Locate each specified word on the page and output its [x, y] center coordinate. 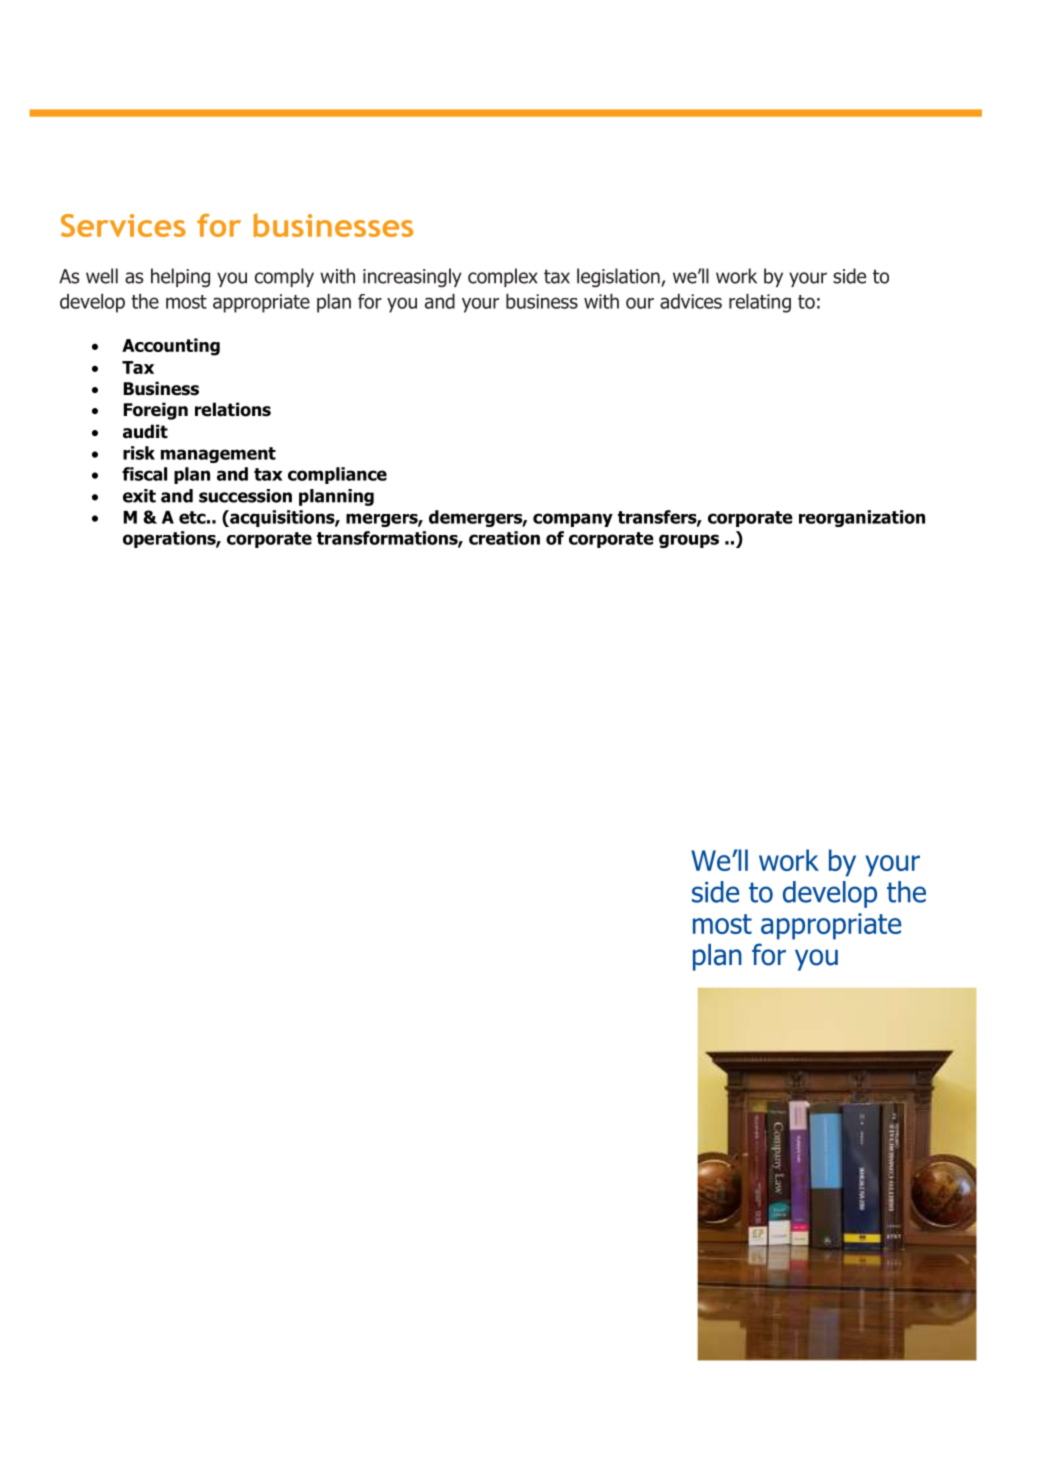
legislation [619, 278]
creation [504, 538]
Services [123, 225]
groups [689, 541]
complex [503, 277]
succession [245, 496]
